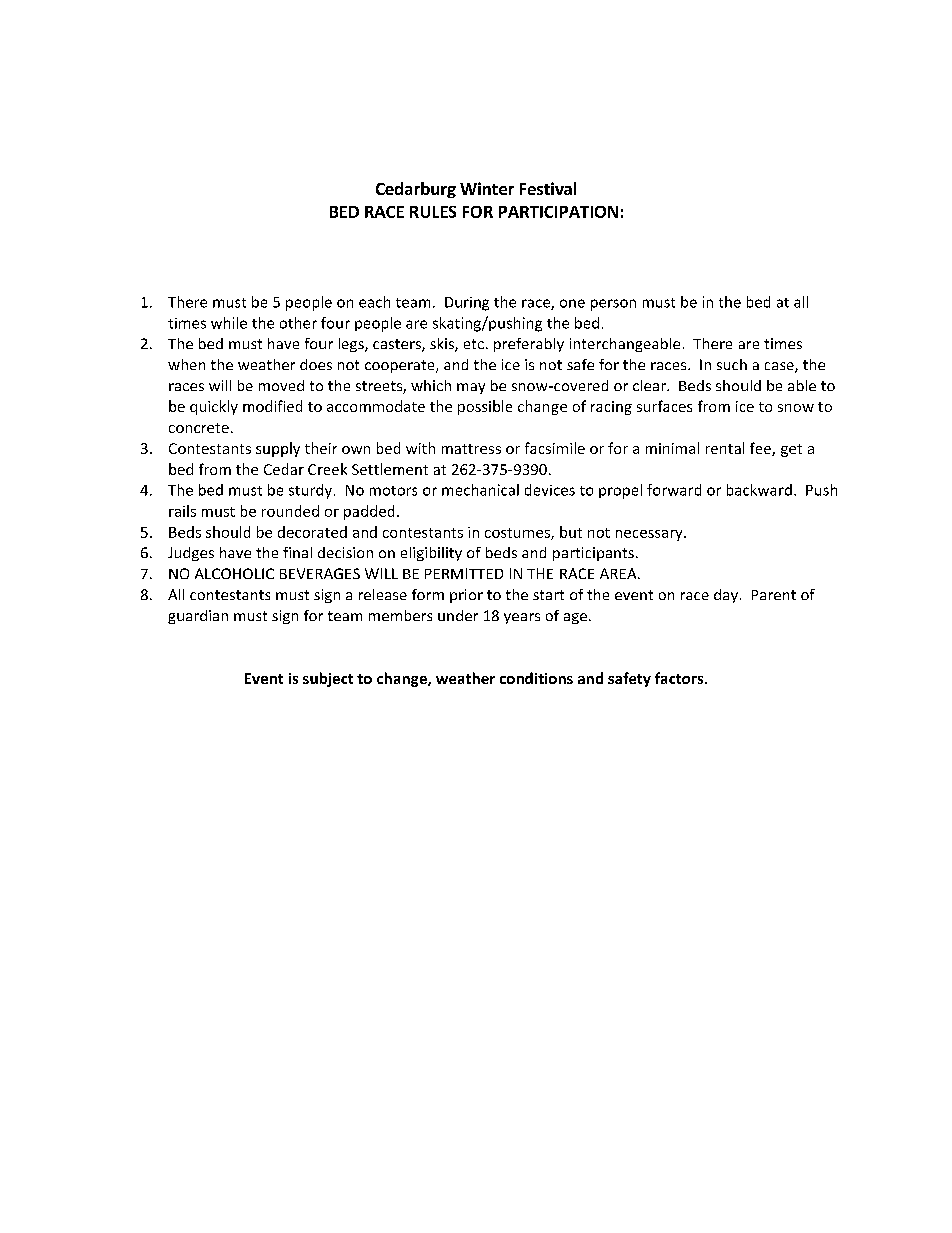 The width and height of the document is (952, 1233). I want to click on subject, so click(328, 679).
